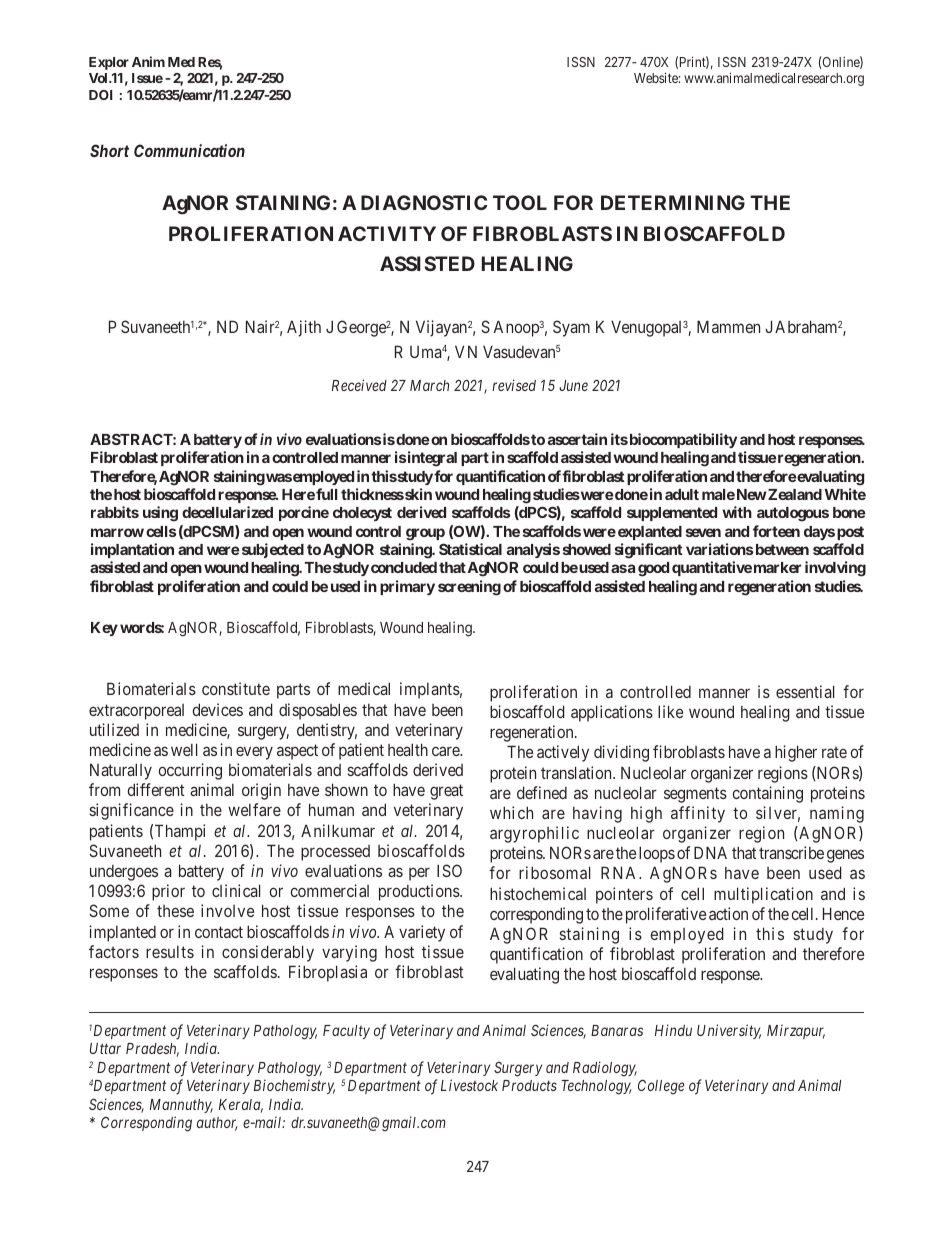 This document has height=1234, width=952. What do you see at coordinates (469, 588) in the document?
I see `screening` at bounding box center [469, 588].
